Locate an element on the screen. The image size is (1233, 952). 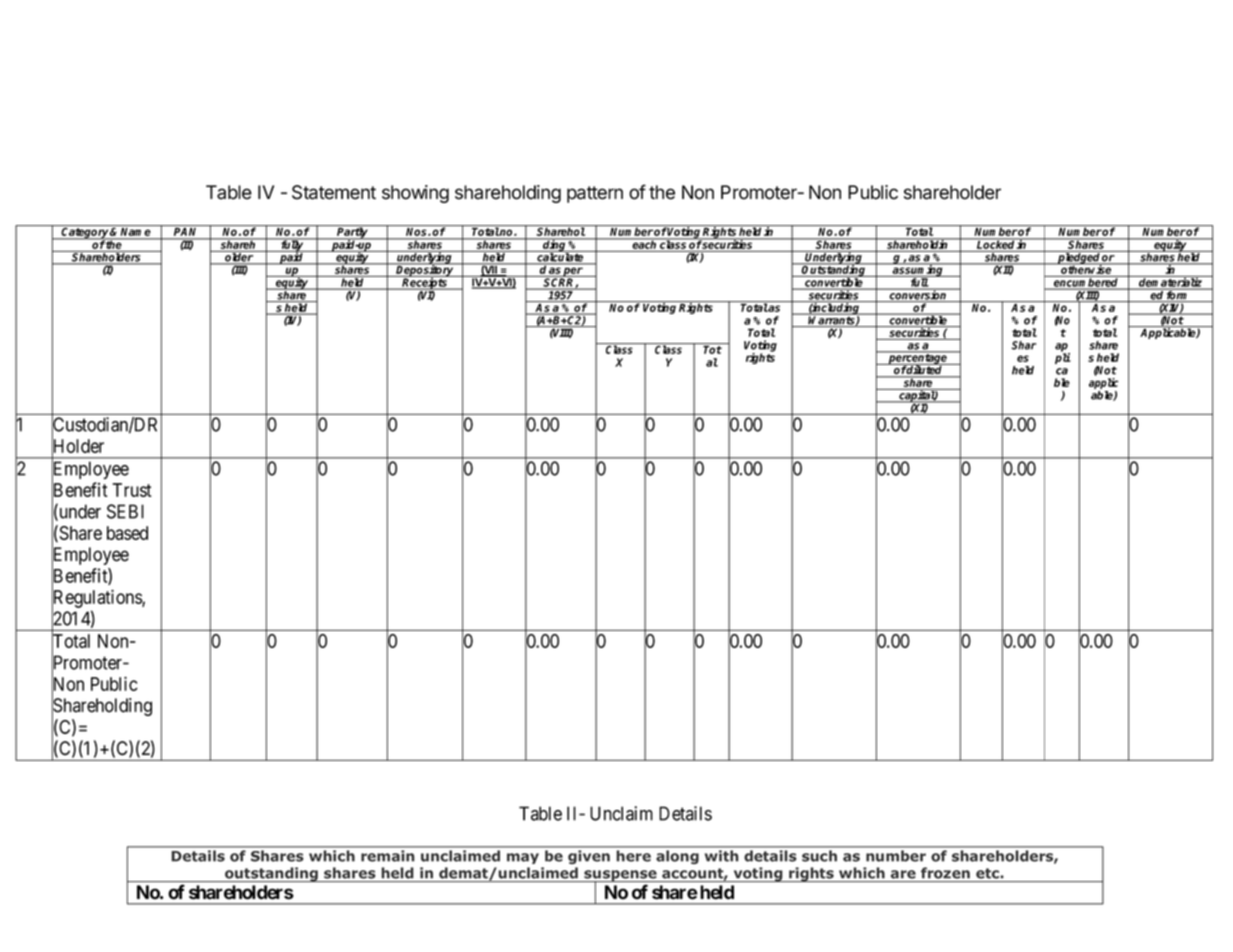
showing is located at coordinates (415, 194).
